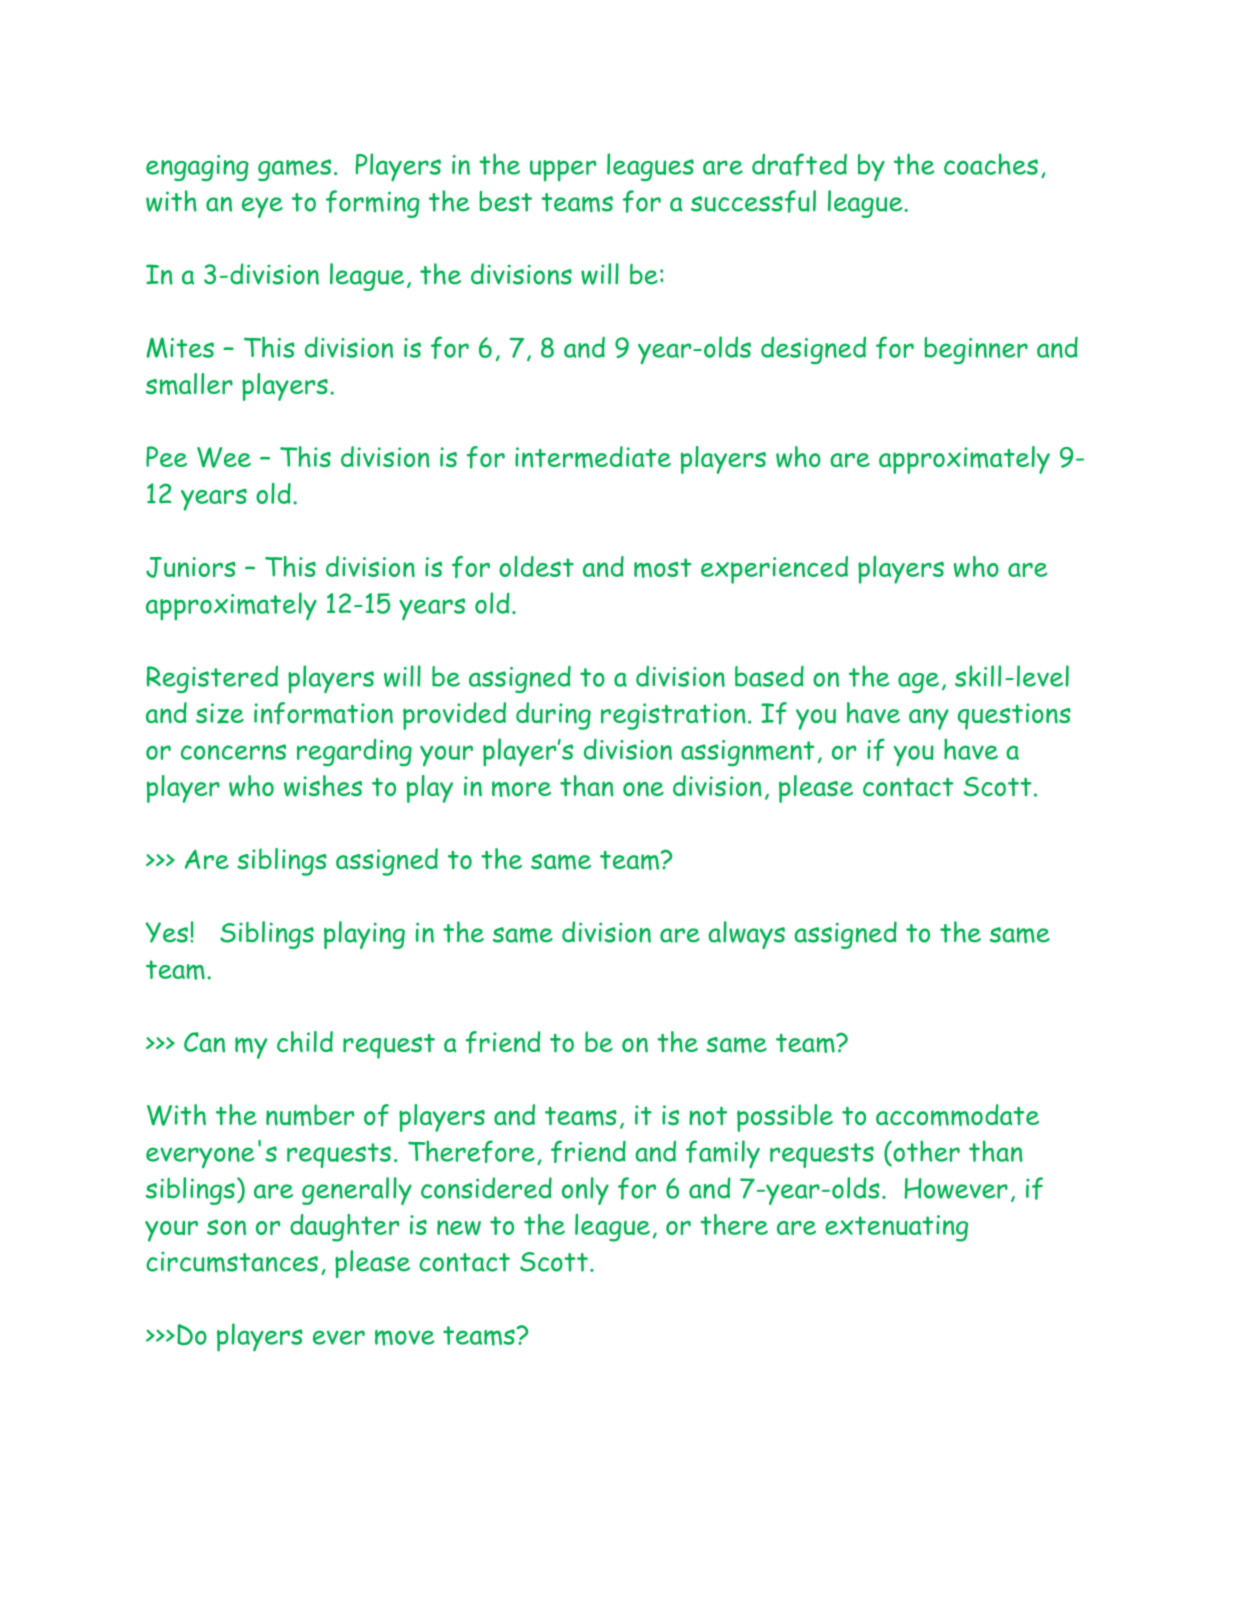 The width and height of the document is (1235, 1598). I want to click on coaches, so click(991, 164).
